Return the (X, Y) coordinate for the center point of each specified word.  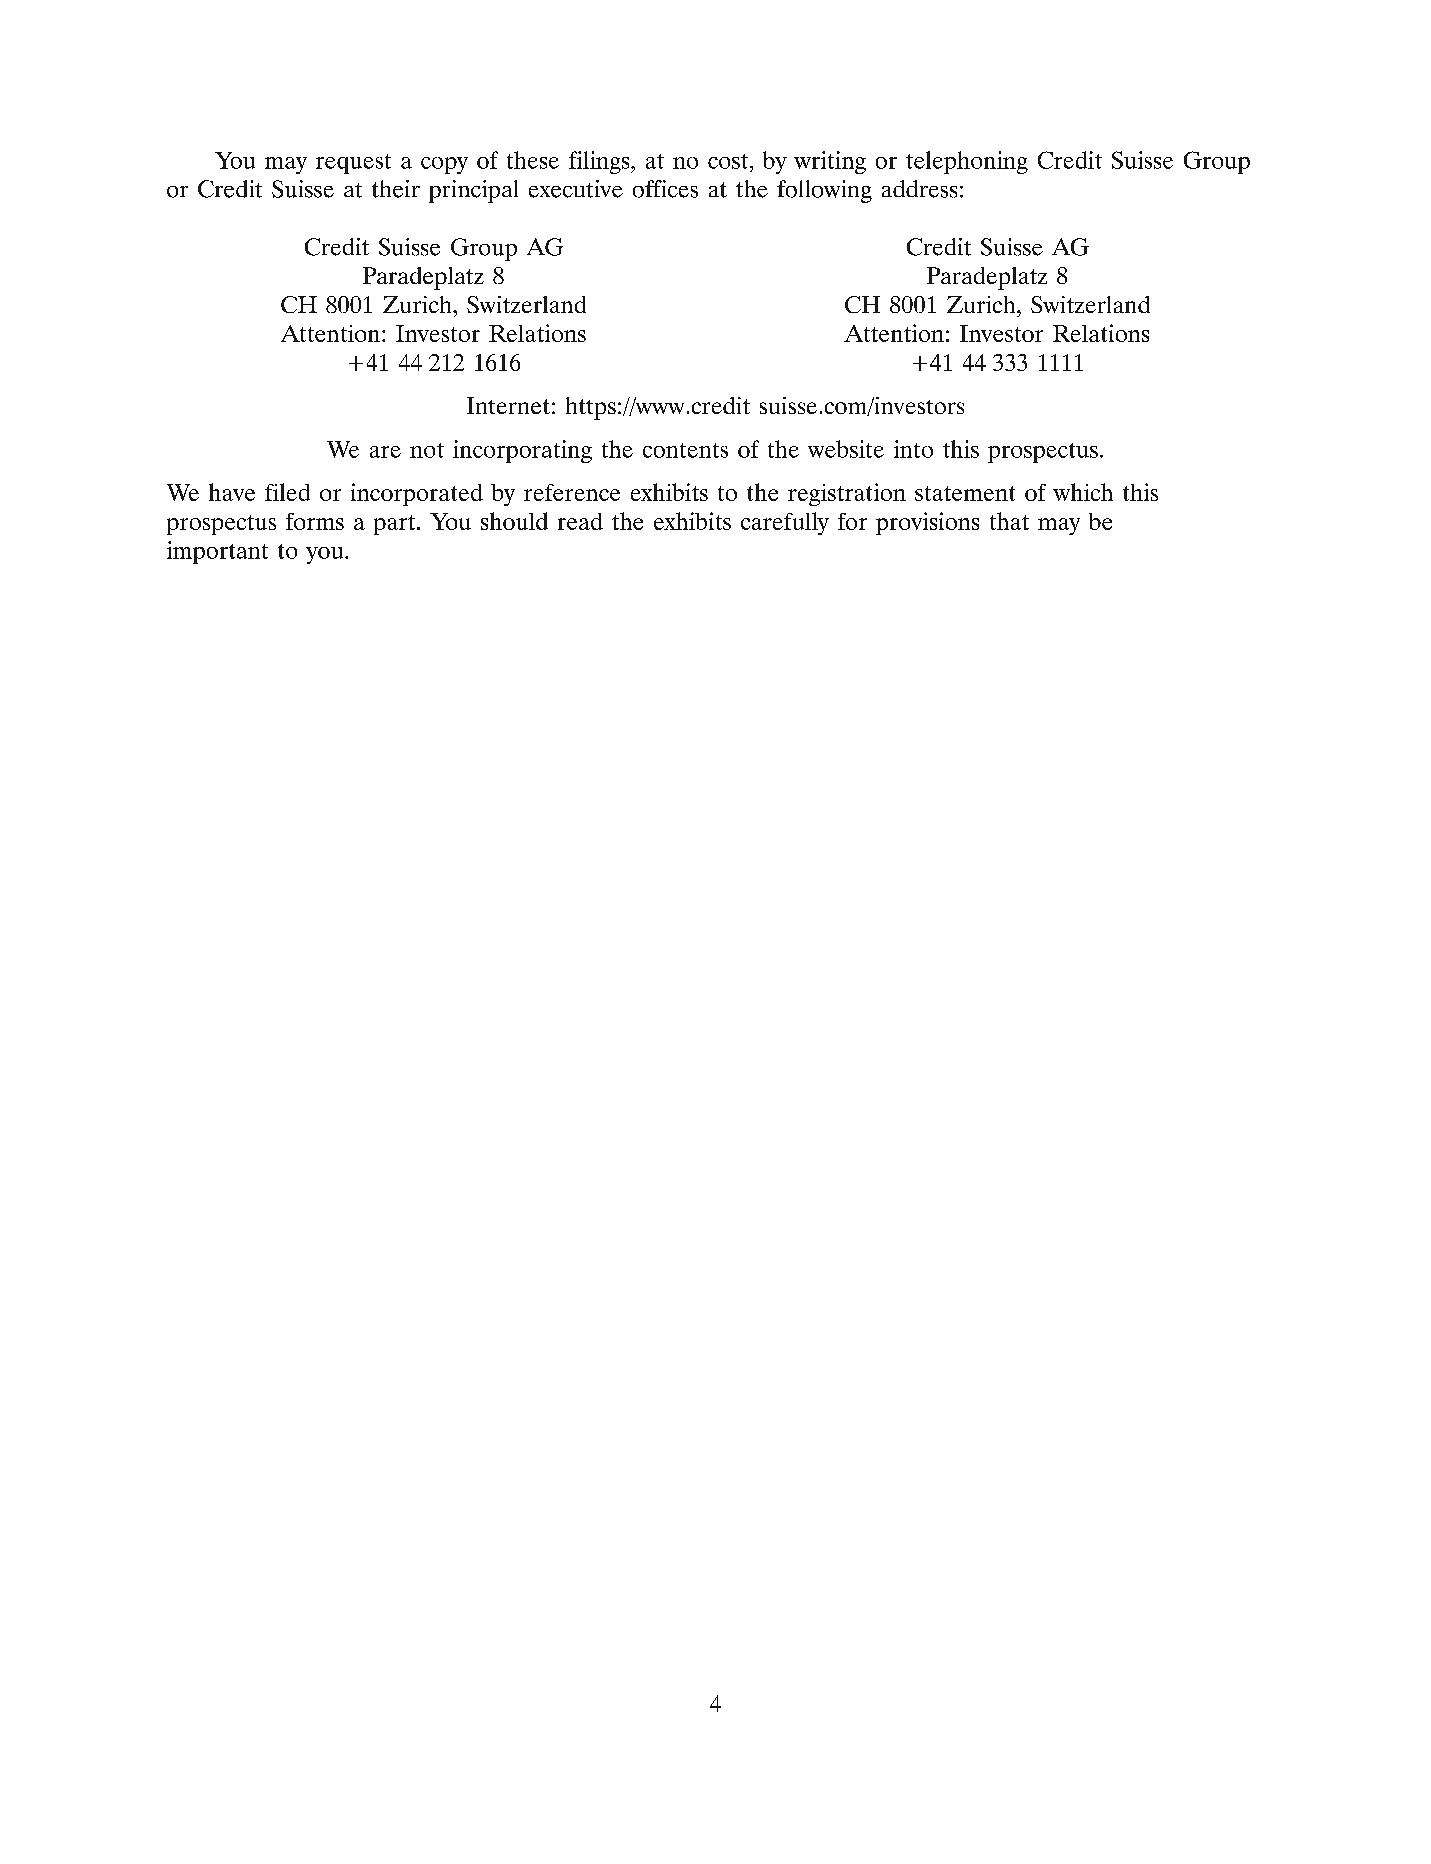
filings (600, 162)
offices (665, 189)
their (396, 189)
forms (315, 521)
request (353, 164)
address (919, 189)
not (427, 450)
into (913, 449)
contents (685, 450)
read (580, 521)
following (824, 191)
